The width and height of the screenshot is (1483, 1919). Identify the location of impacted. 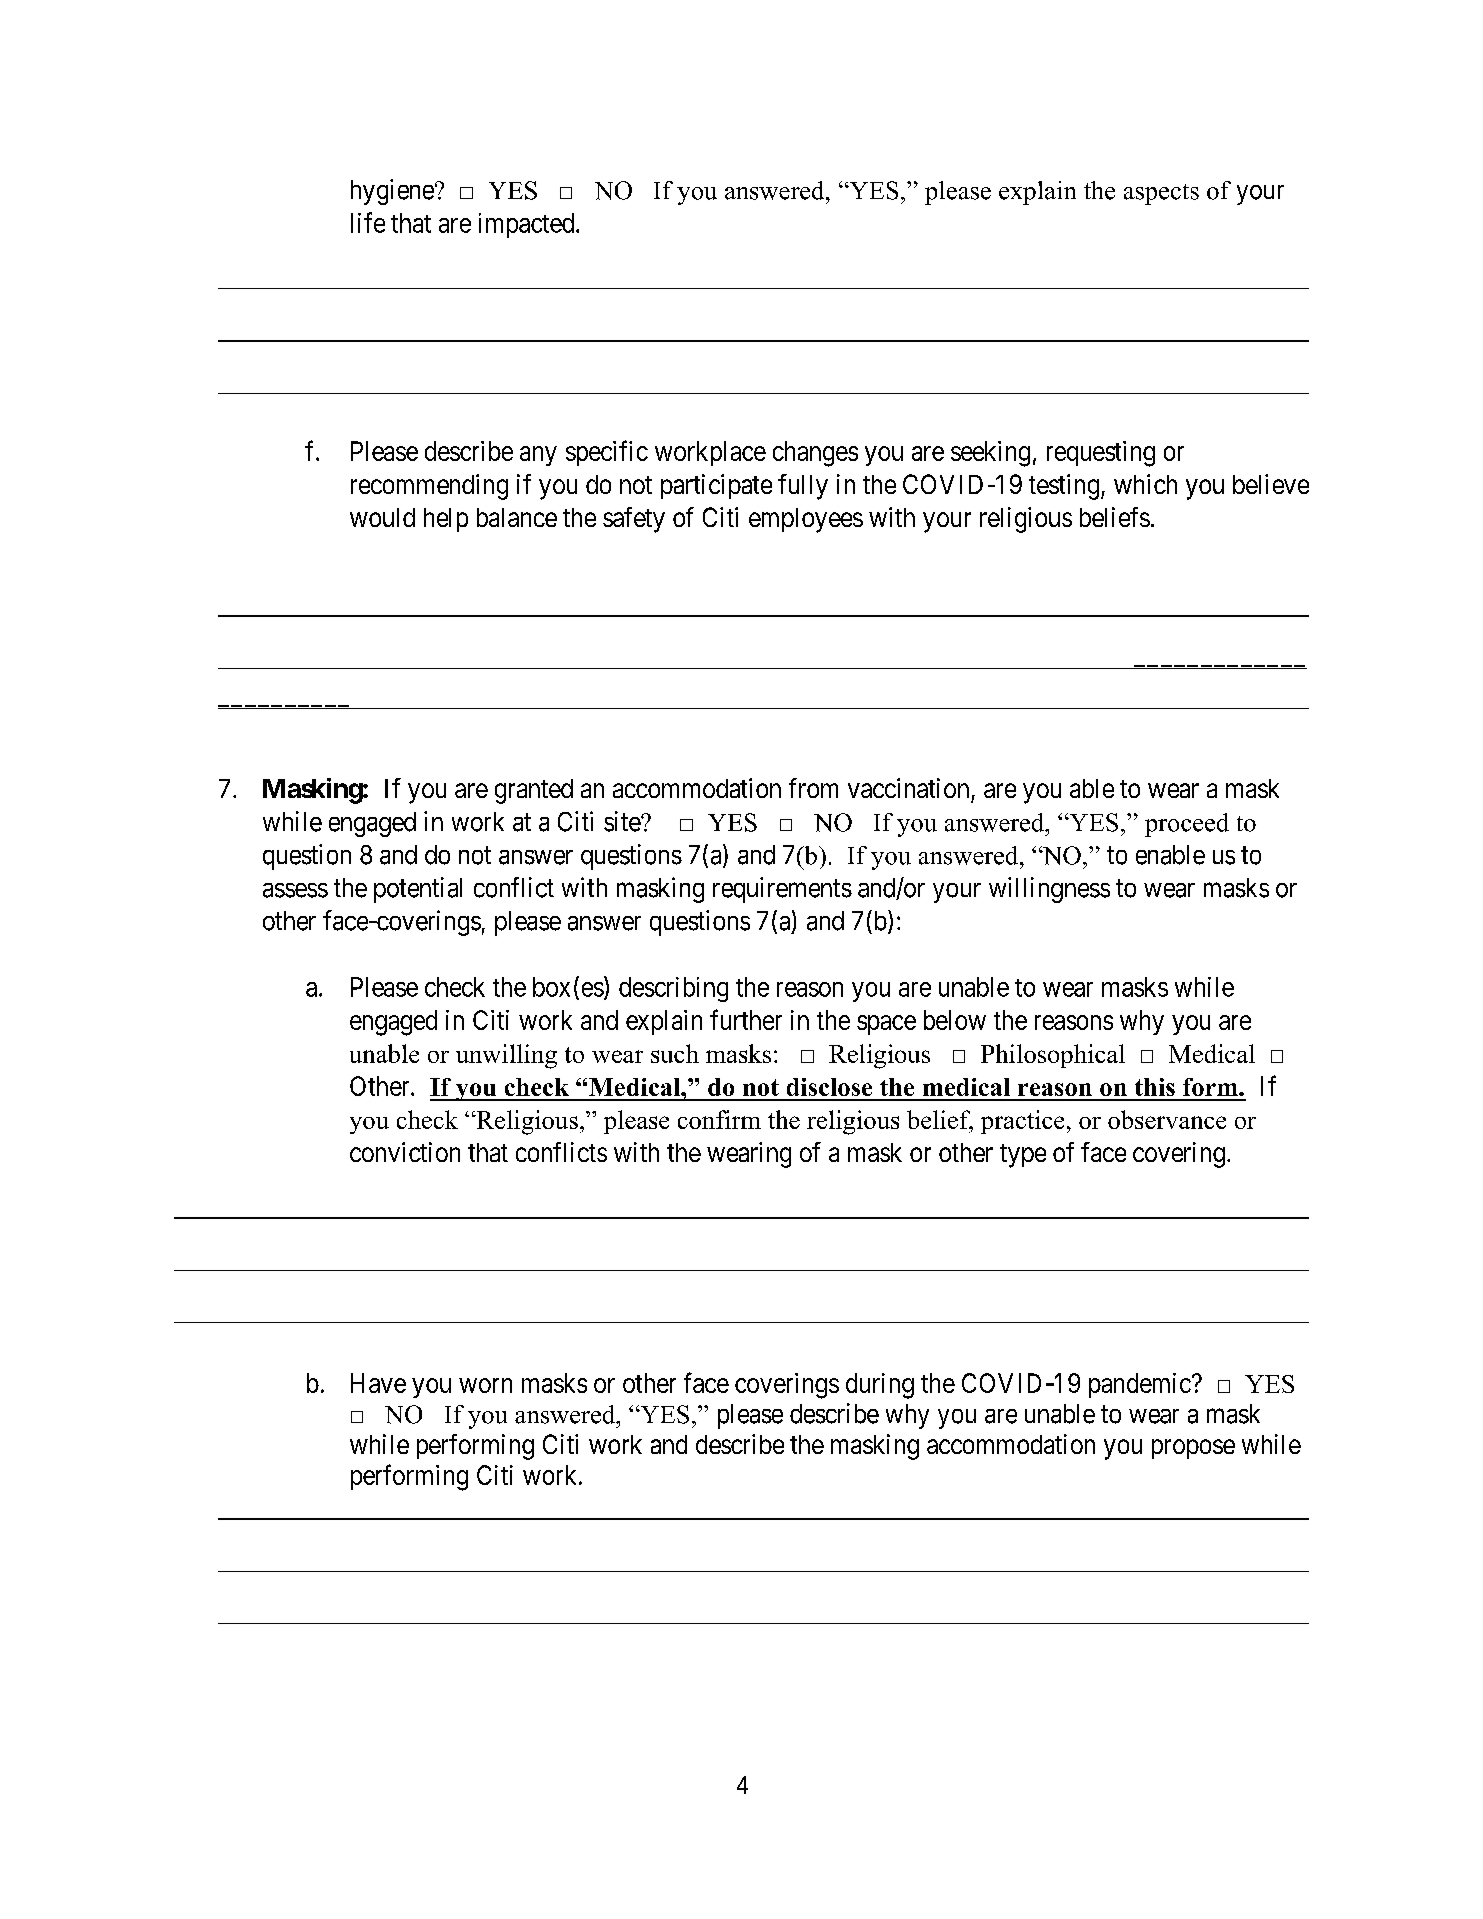
(528, 225).
